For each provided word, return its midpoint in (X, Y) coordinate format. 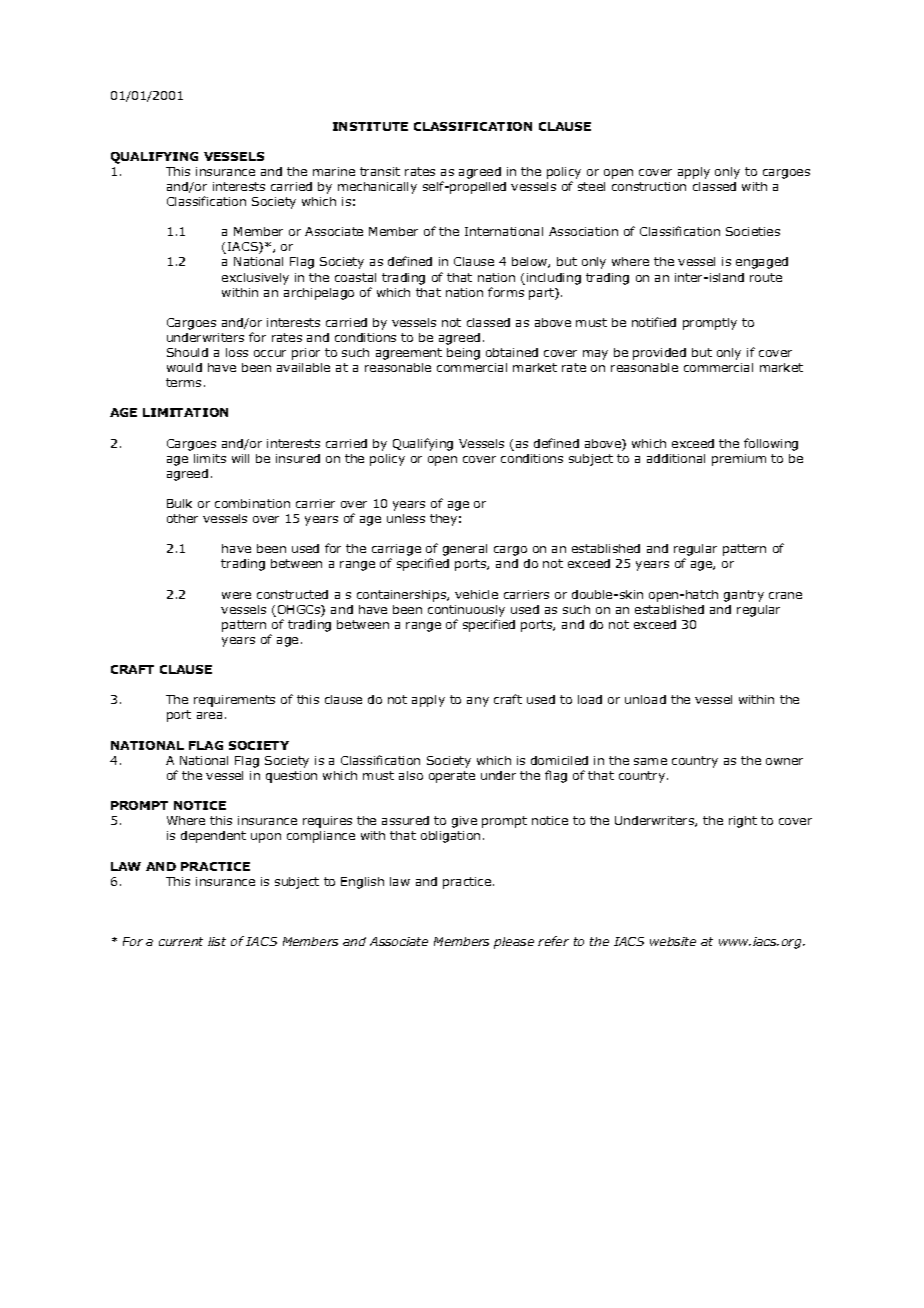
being (463, 354)
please (514, 943)
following (771, 444)
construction (649, 186)
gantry (744, 596)
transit (380, 171)
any (478, 702)
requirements (234, 701)
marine (334, 171)
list (217, 941)
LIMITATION (185, 412)
